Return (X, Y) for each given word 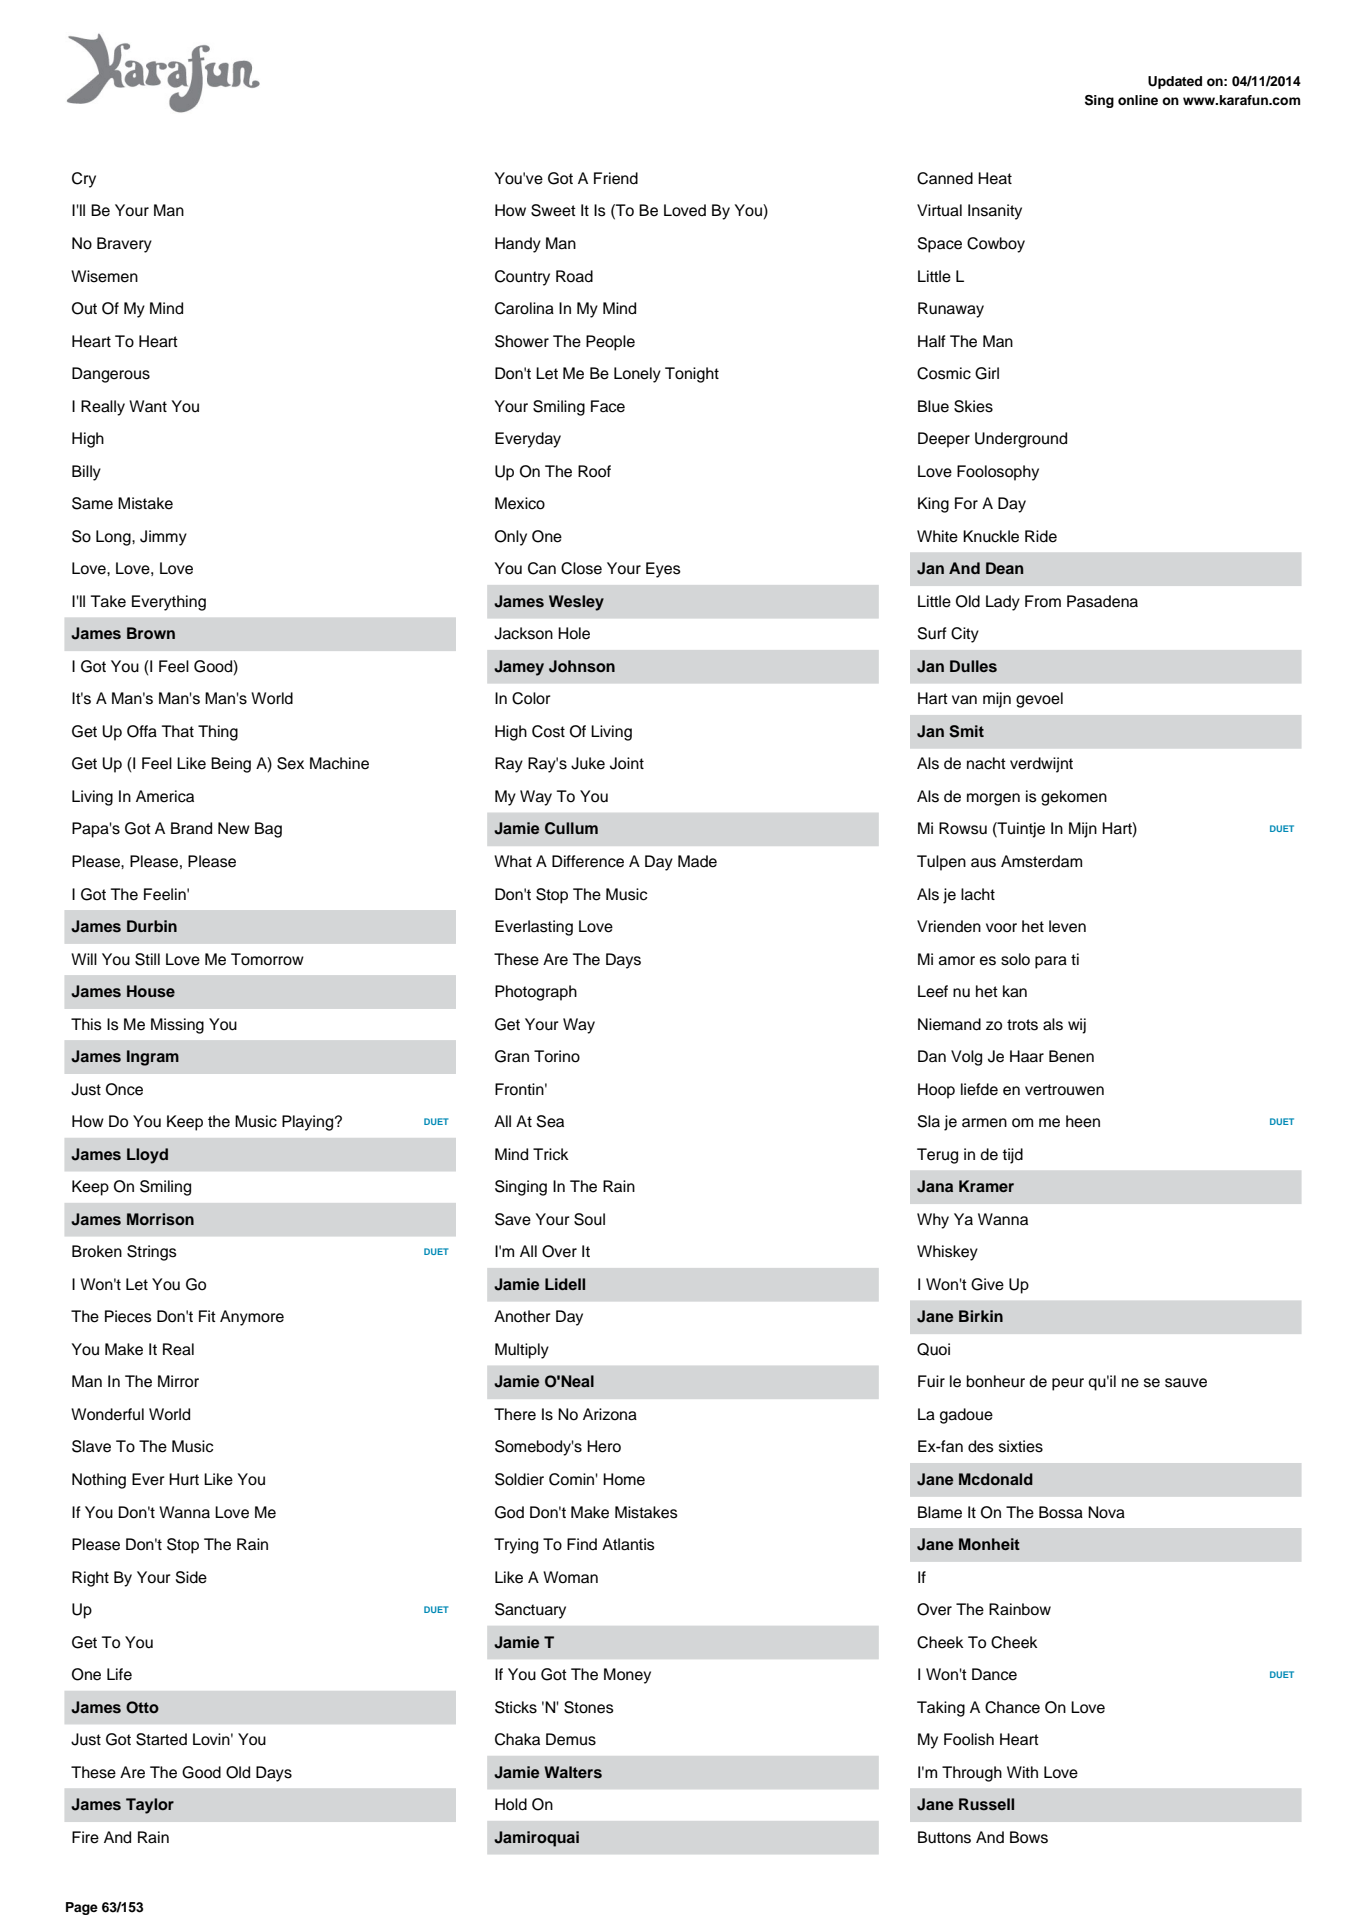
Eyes (663, 570)
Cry (84, 180)
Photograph (536, 993)
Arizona (610, 1414)
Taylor (150, 1806)
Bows (1029, 1837)
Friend (616, 178)
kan (1015, 991)
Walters (573, 1772)
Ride (1041, 536)
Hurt (184, 1479)
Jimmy (163, 538)
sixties (1021, 1446)
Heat (995, 178)
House (151, 991)
